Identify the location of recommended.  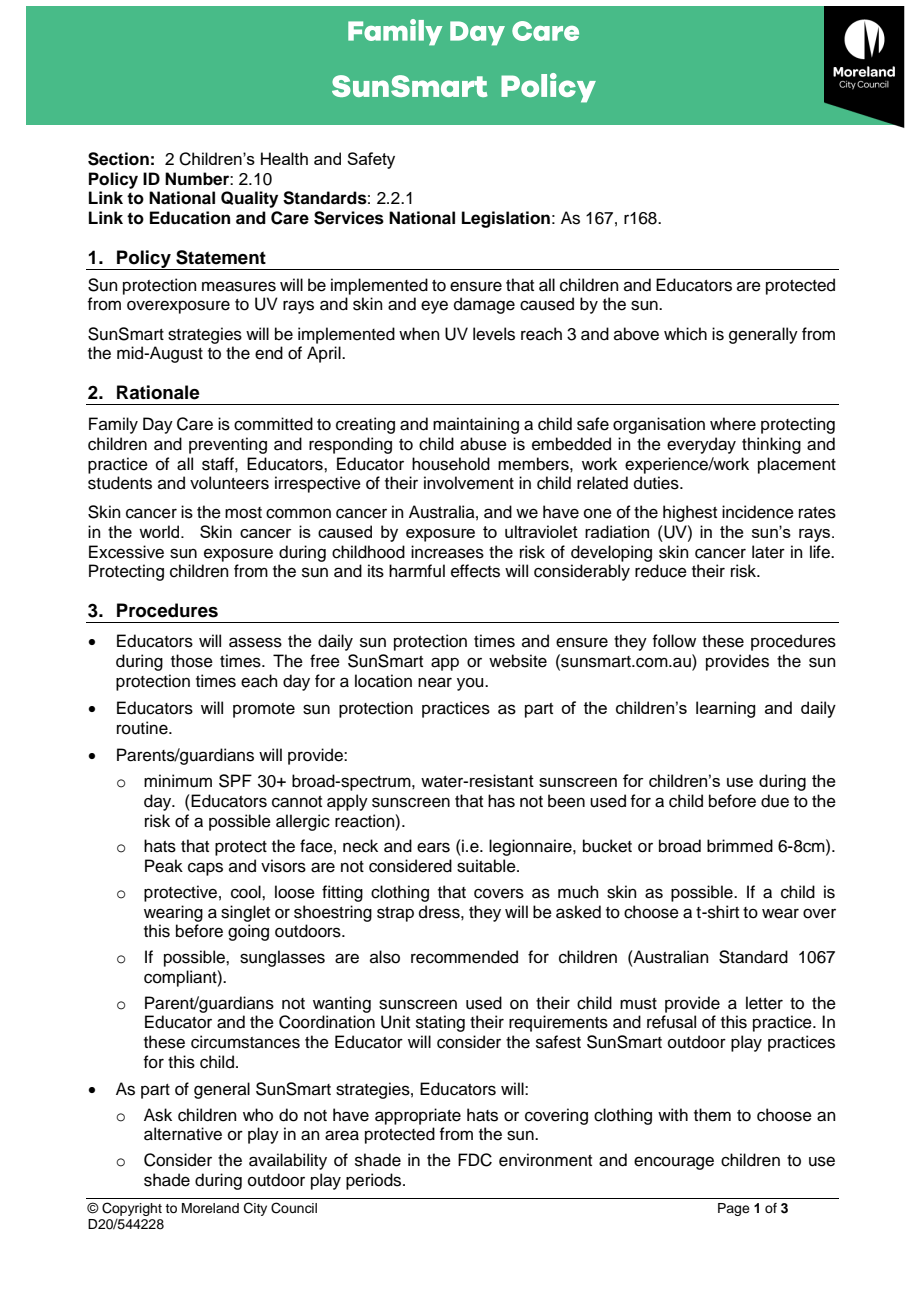
(464, 957).
